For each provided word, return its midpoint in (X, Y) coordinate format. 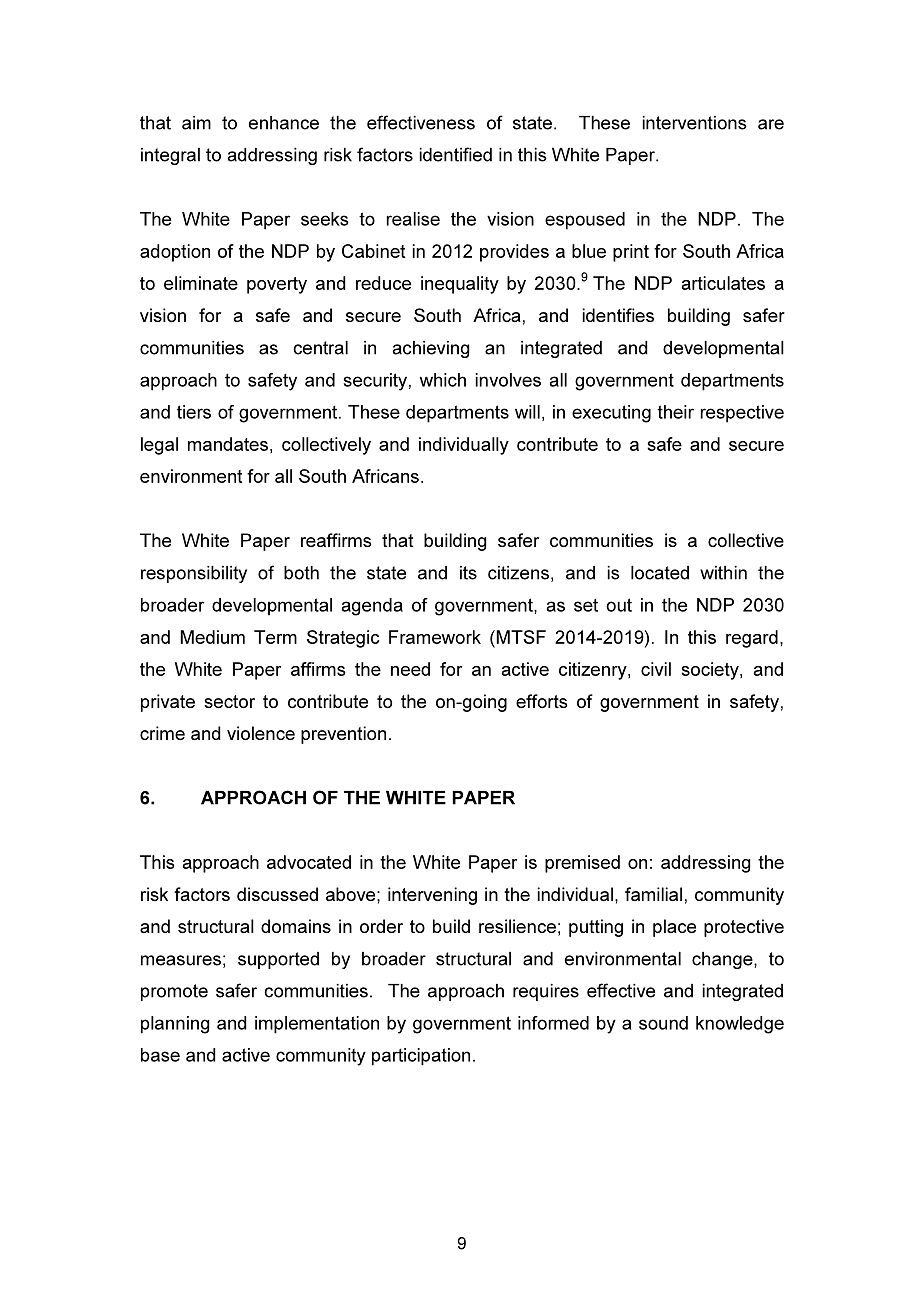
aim (196, 123)
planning (175, 1025)
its (468, 573)
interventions (694, 123)
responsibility (194, 574)
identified (455, 154)
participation (421, 1057)
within (723, 573)
